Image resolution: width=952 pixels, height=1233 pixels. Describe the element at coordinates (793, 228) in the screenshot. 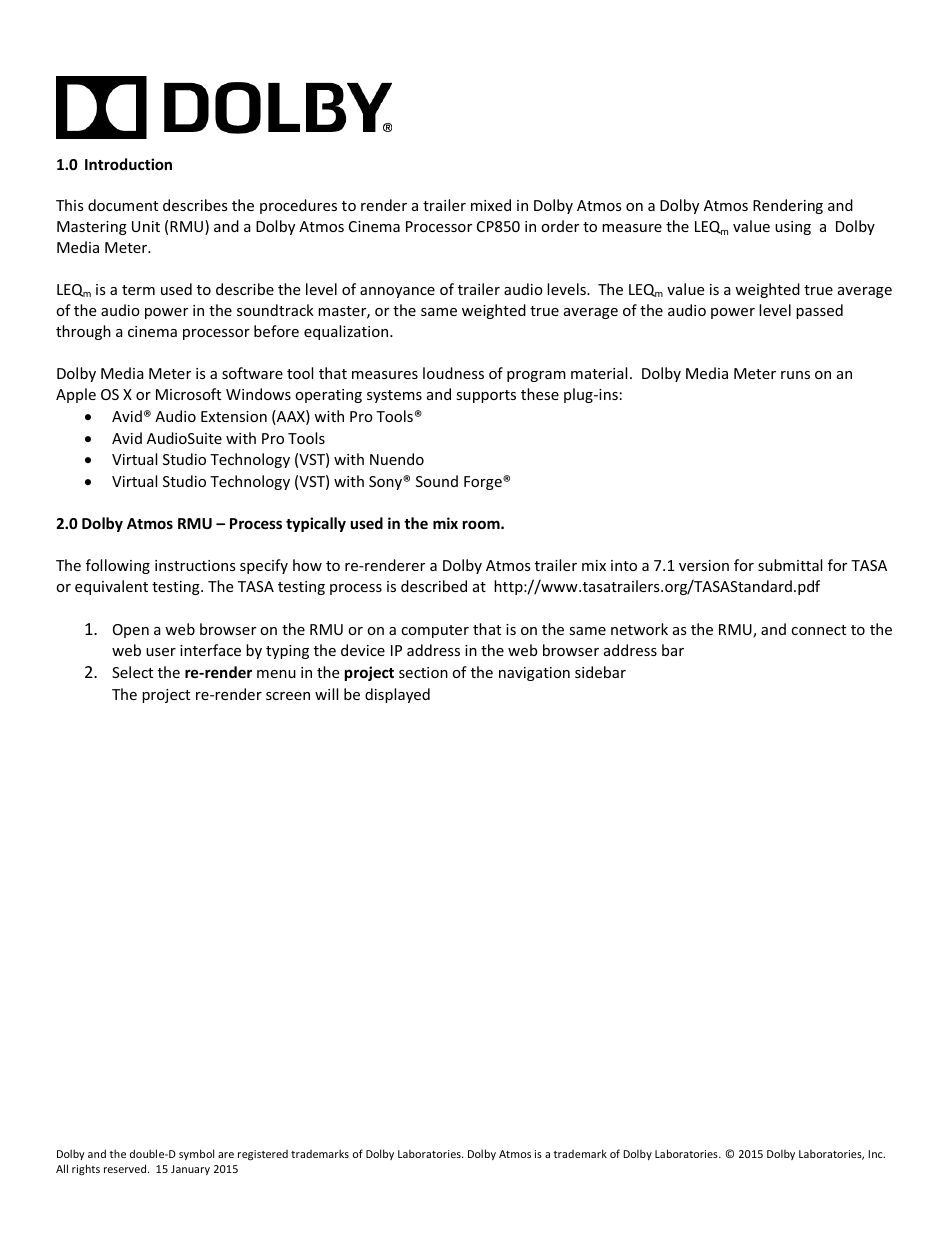

I see `using` at that location.
